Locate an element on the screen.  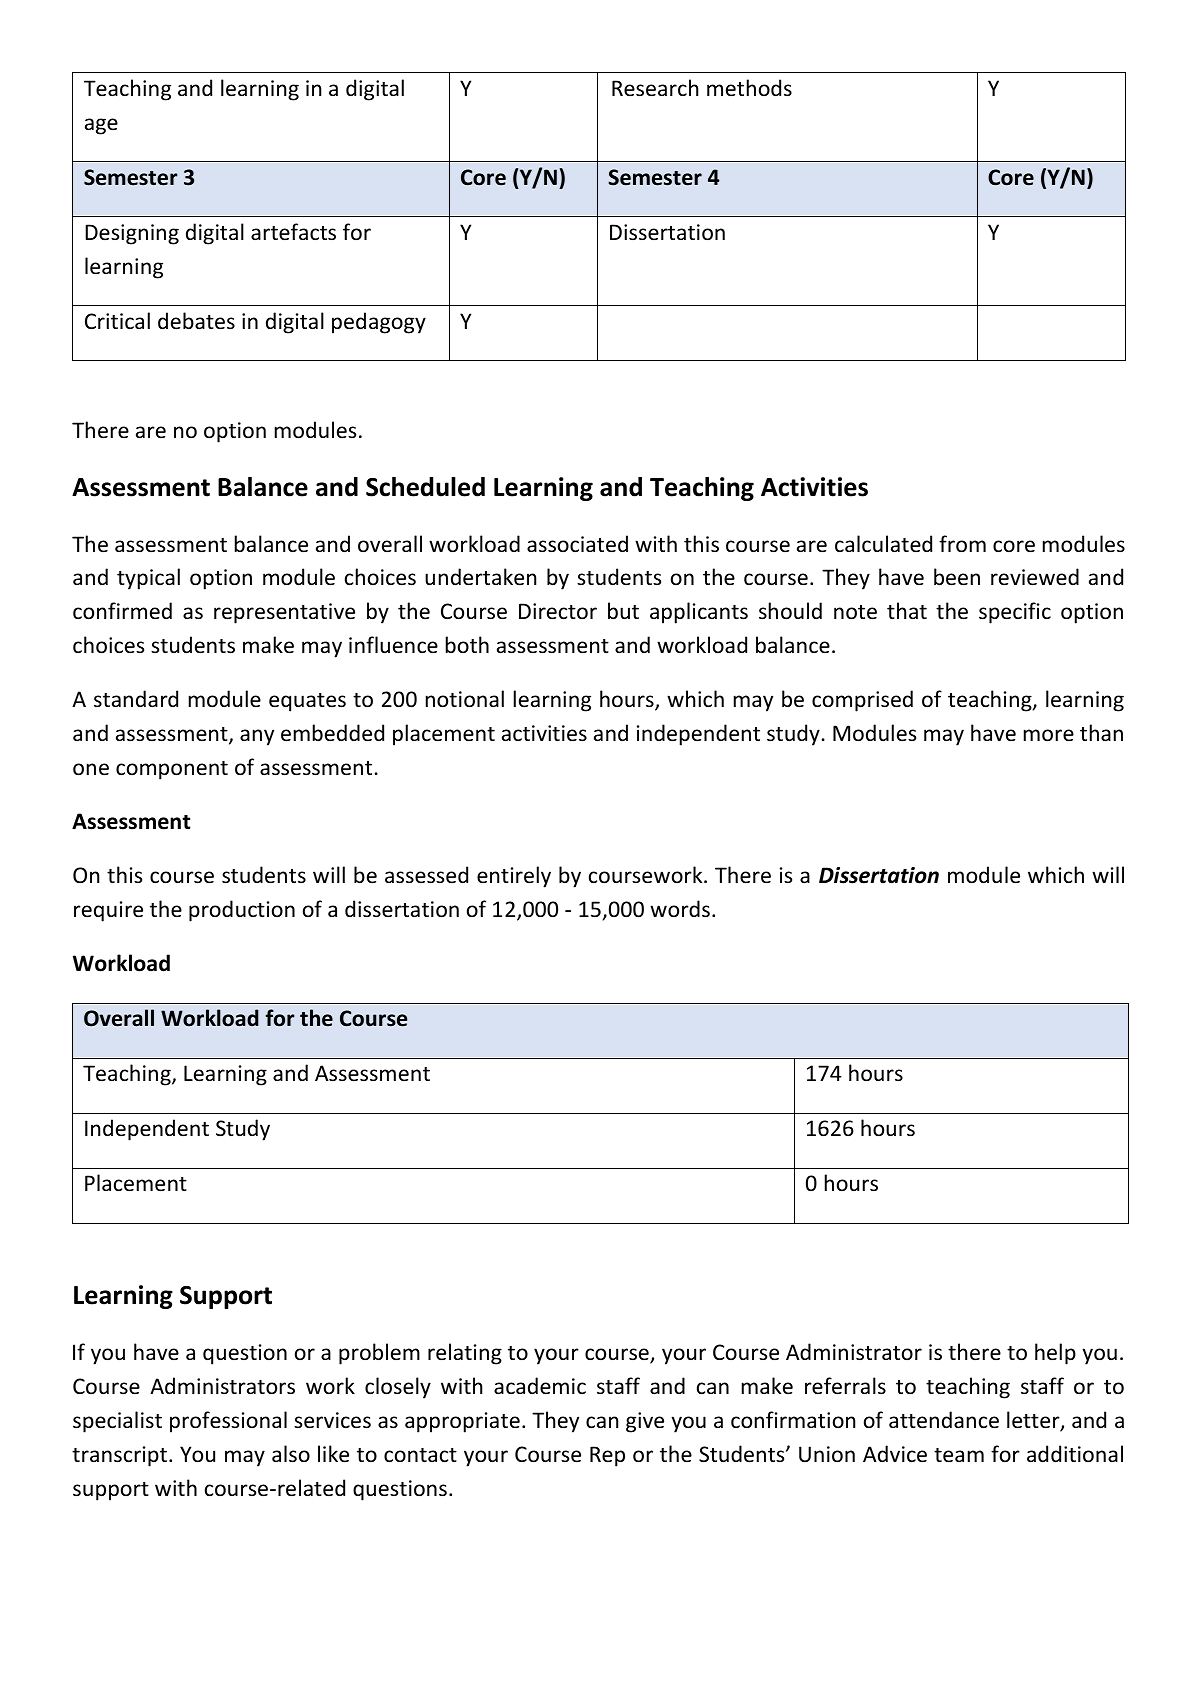
age is located at coordinates (101, 126).
